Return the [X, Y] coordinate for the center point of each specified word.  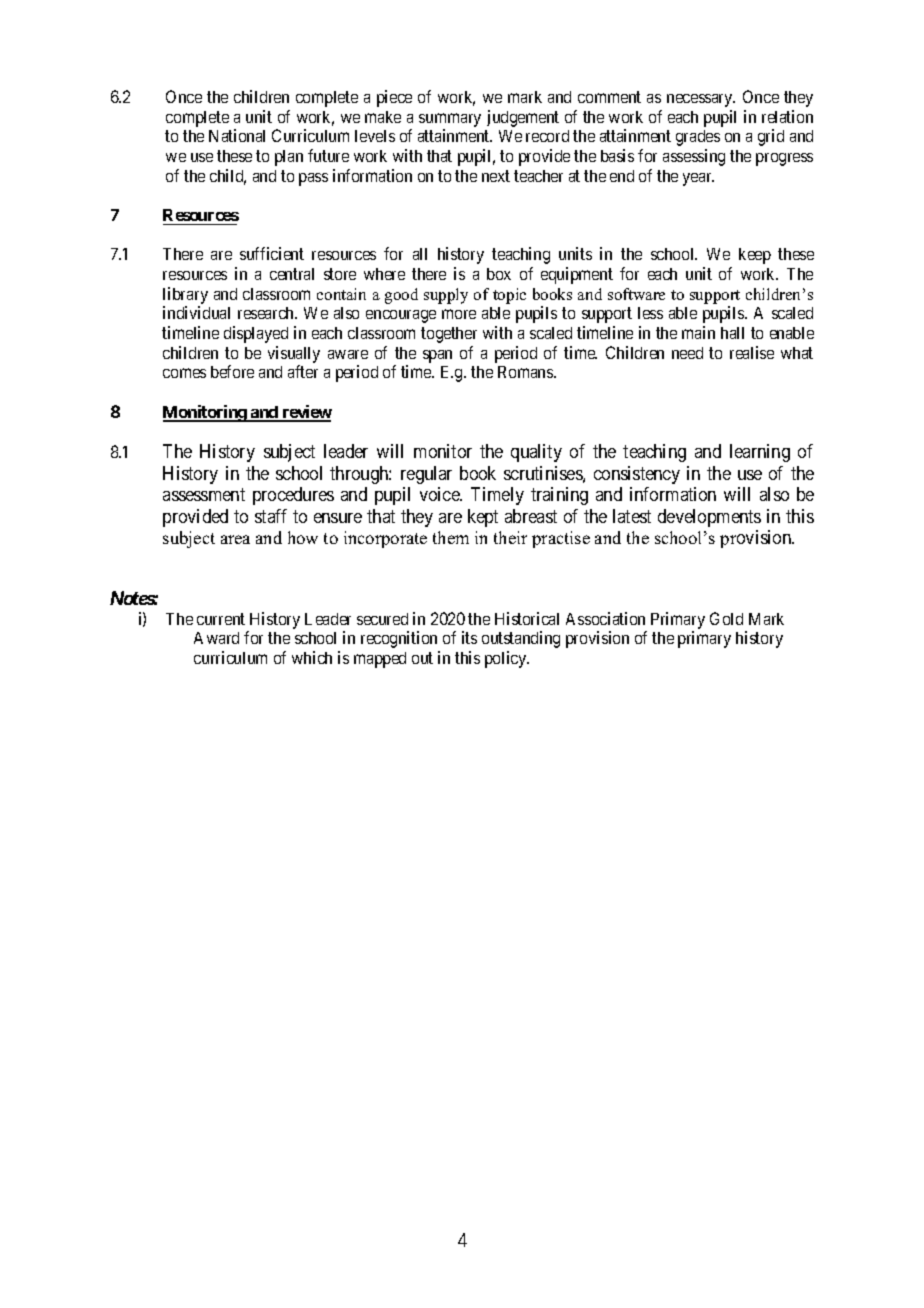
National [237, 135]
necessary [701, 100]
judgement [523, 118]
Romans [526, 372]
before [232, 371]
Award [216, 638]
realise [752, 352]
